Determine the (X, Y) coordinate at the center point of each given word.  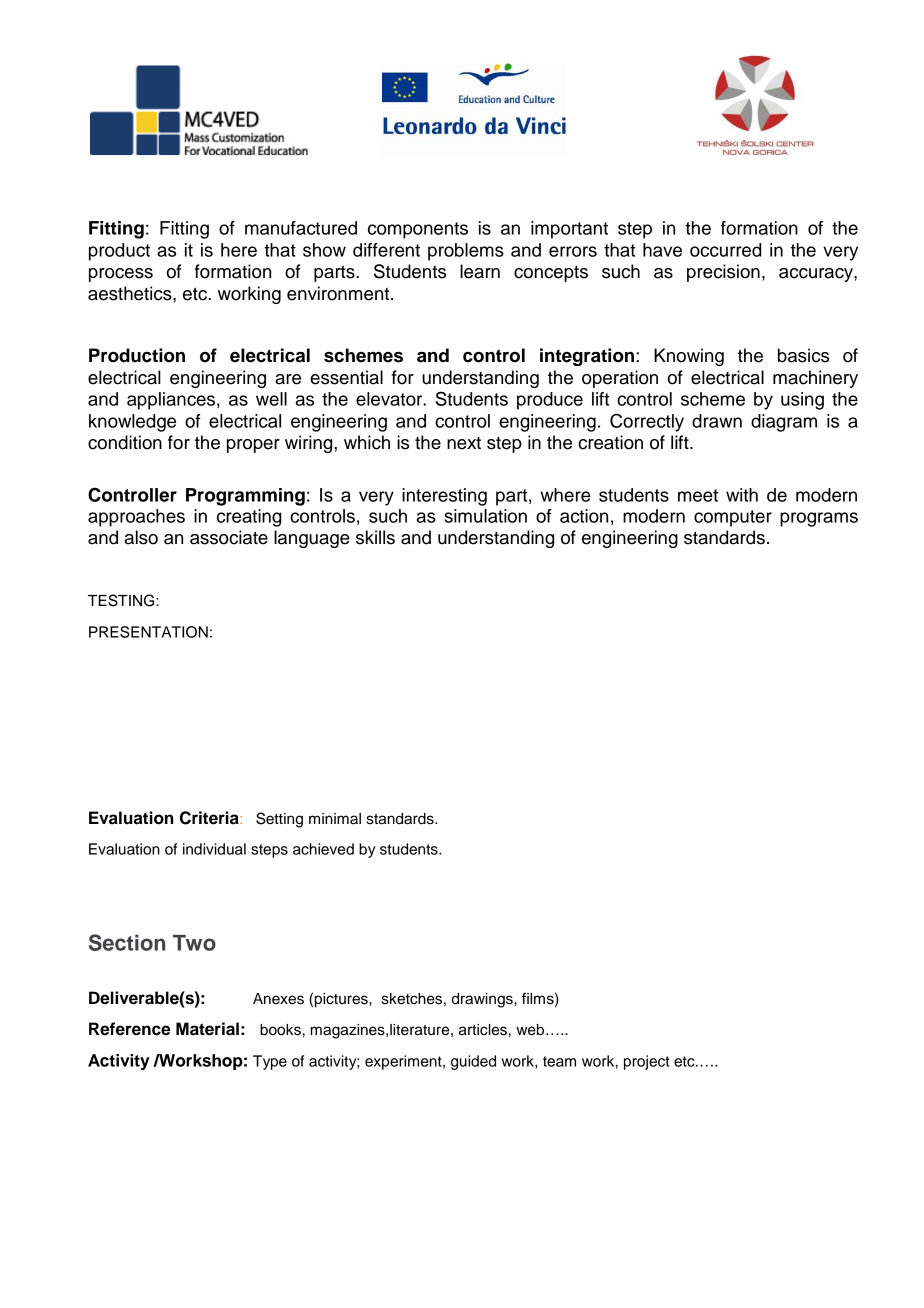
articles (483, 1030)
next (464, 443)
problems (466, 252)
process (121, 275)
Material (207, 1029)
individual (214, 849)
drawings (483, 1000)
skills (375, 537)
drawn (717, 421)
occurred (725, 250)
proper (253, 446)
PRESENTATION (148, 632)
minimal (335, 819)
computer (733, 518)
